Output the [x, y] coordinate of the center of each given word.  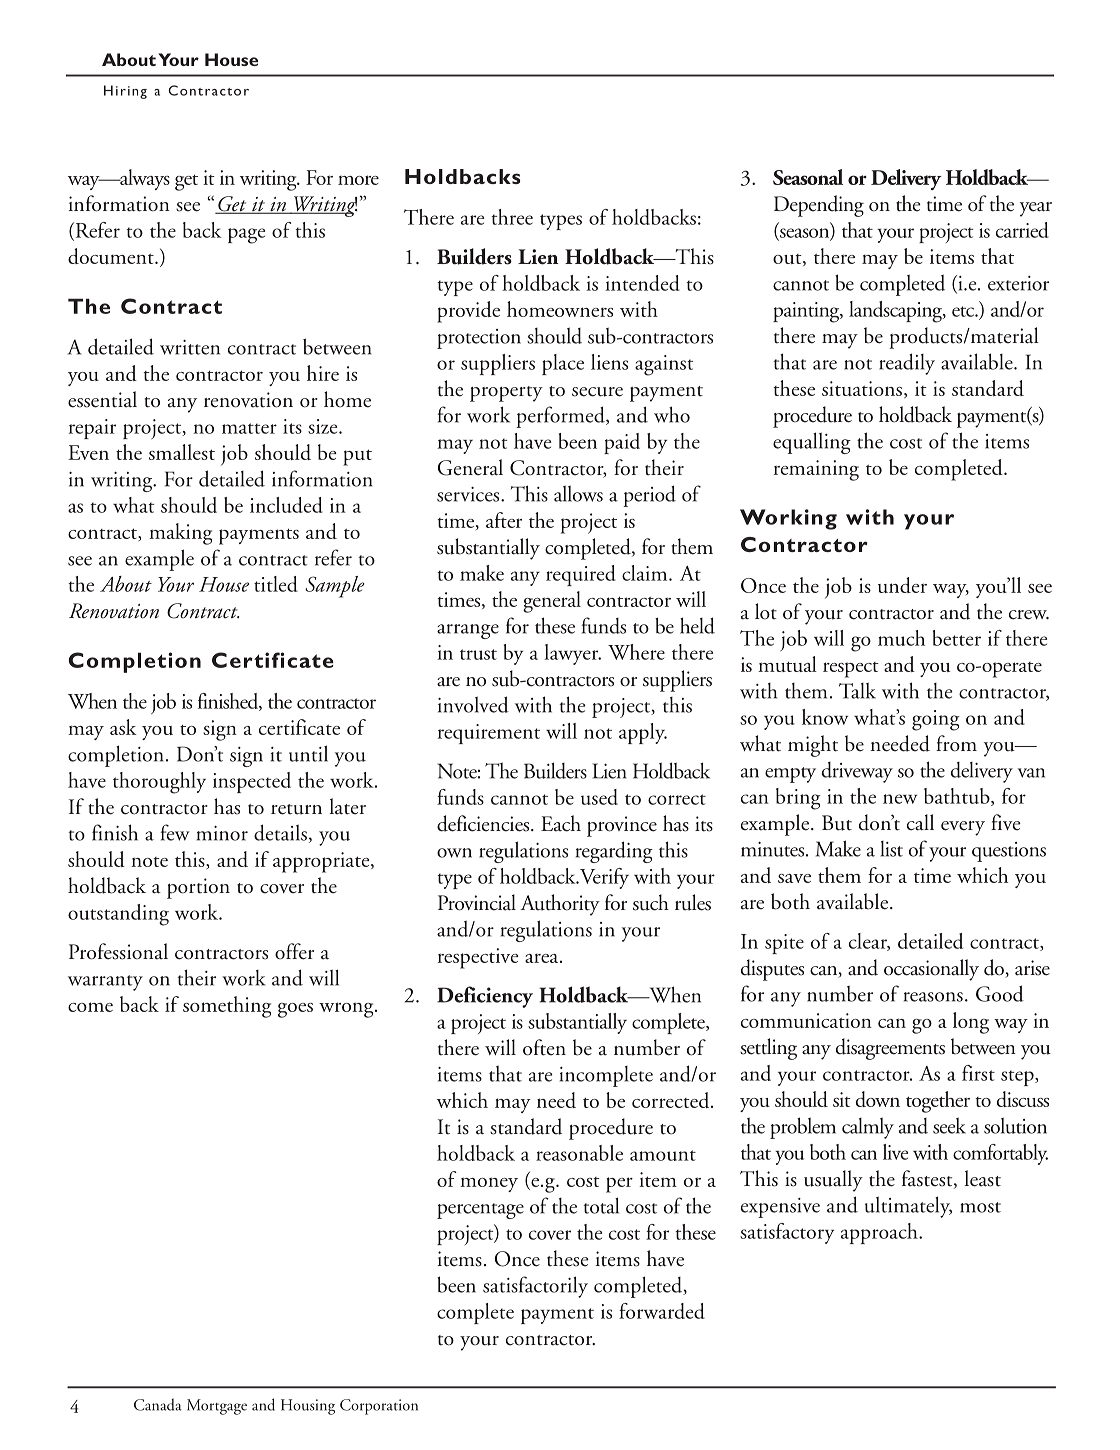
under [902, 585]
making [180, 534]
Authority [560, 905]
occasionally [931, 970]
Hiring [125, 92]
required [581, 575]
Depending [819, 206]
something [227, 1007]
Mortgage [217, 1407]
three [512, 217]
